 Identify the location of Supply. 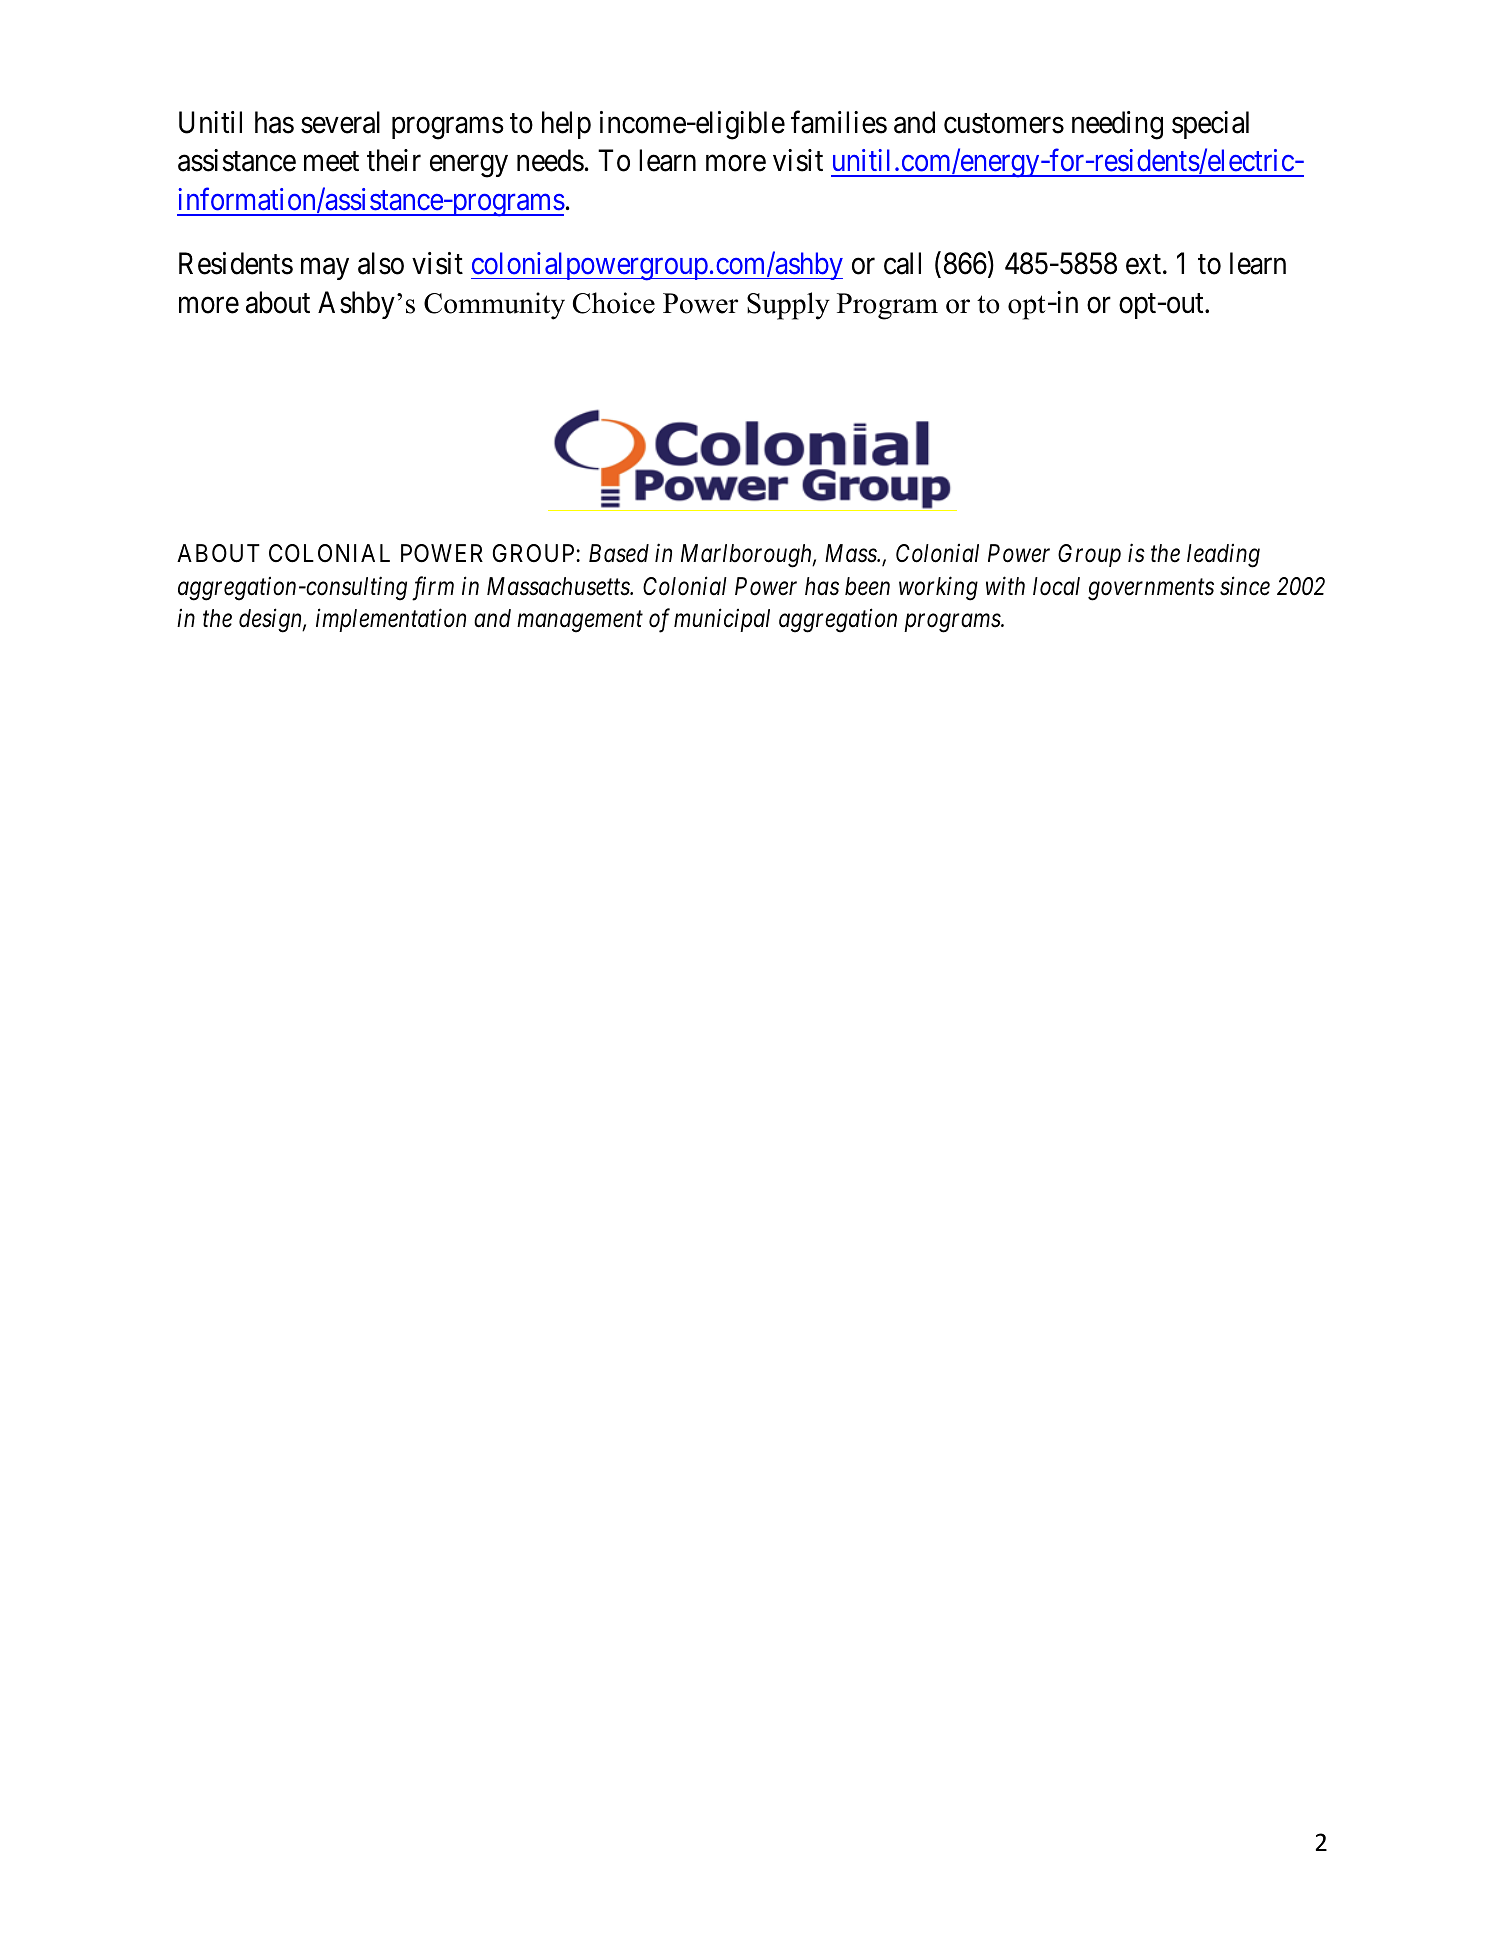
(788, 306).
